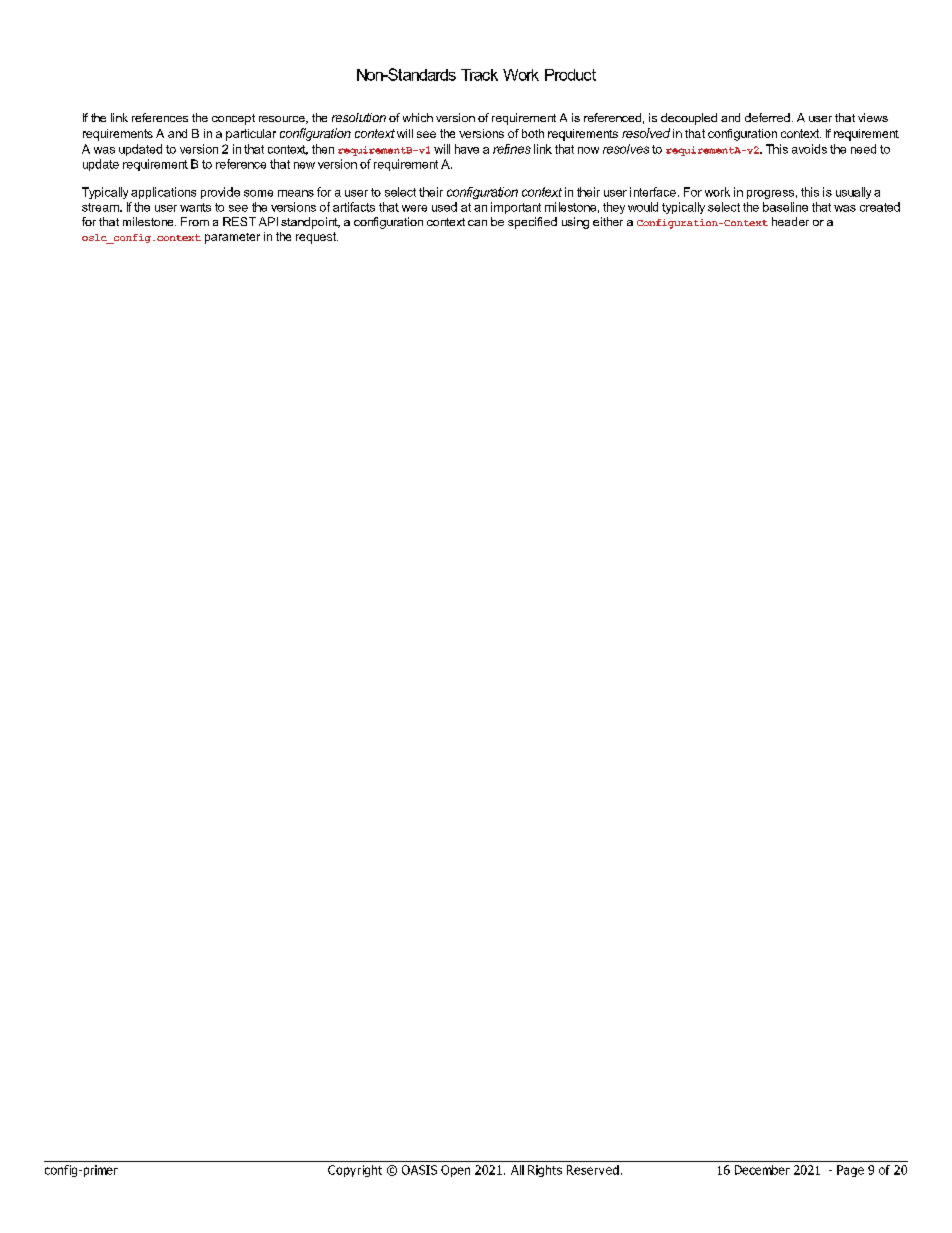 Image resolution: width=952 pixels, height=1233 pixels. Describe the element at coordinates (762, 1170) in the screenshot. I see `December` at that location.
